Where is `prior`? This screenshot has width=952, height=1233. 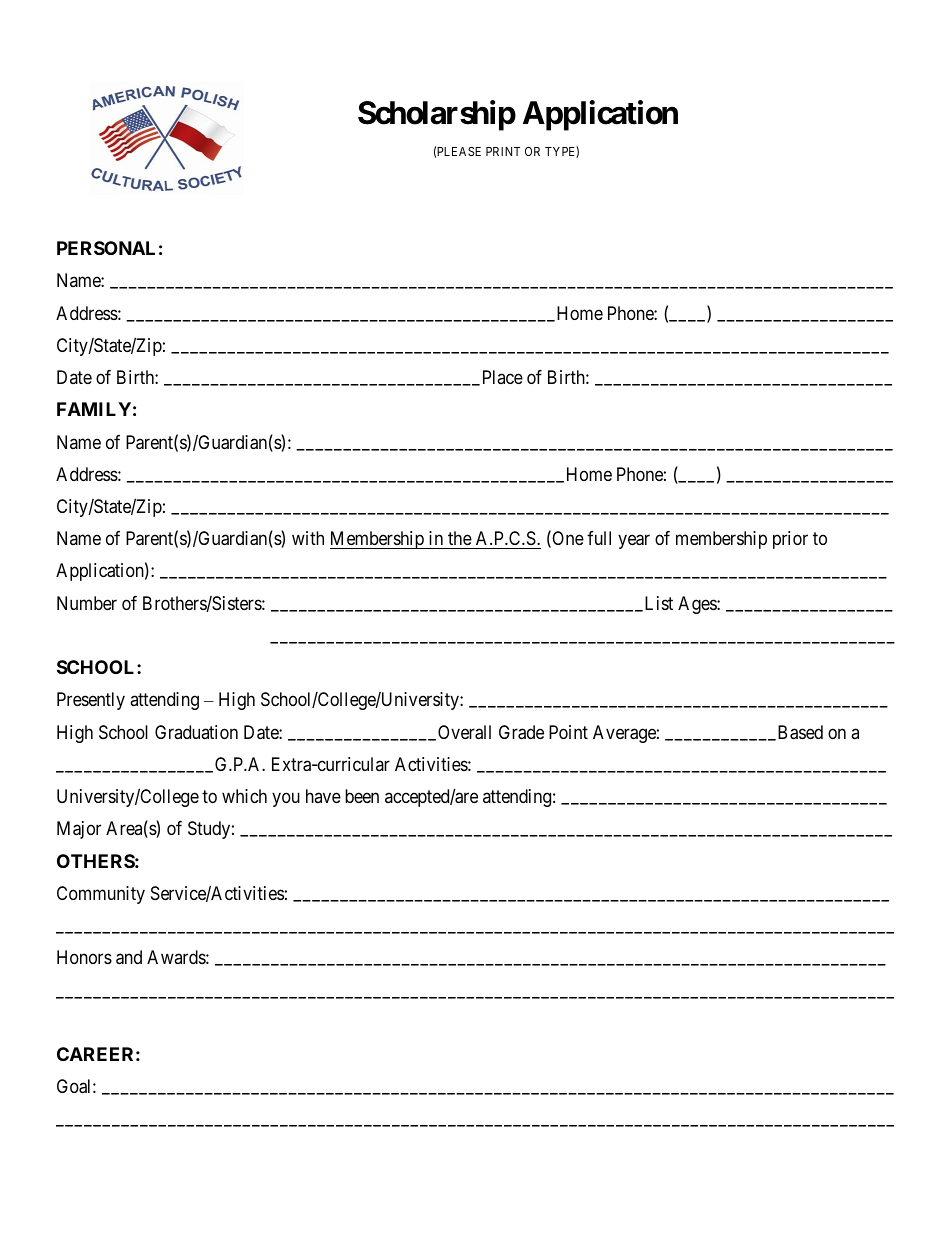
prior is located at coordinates (790, 540).
